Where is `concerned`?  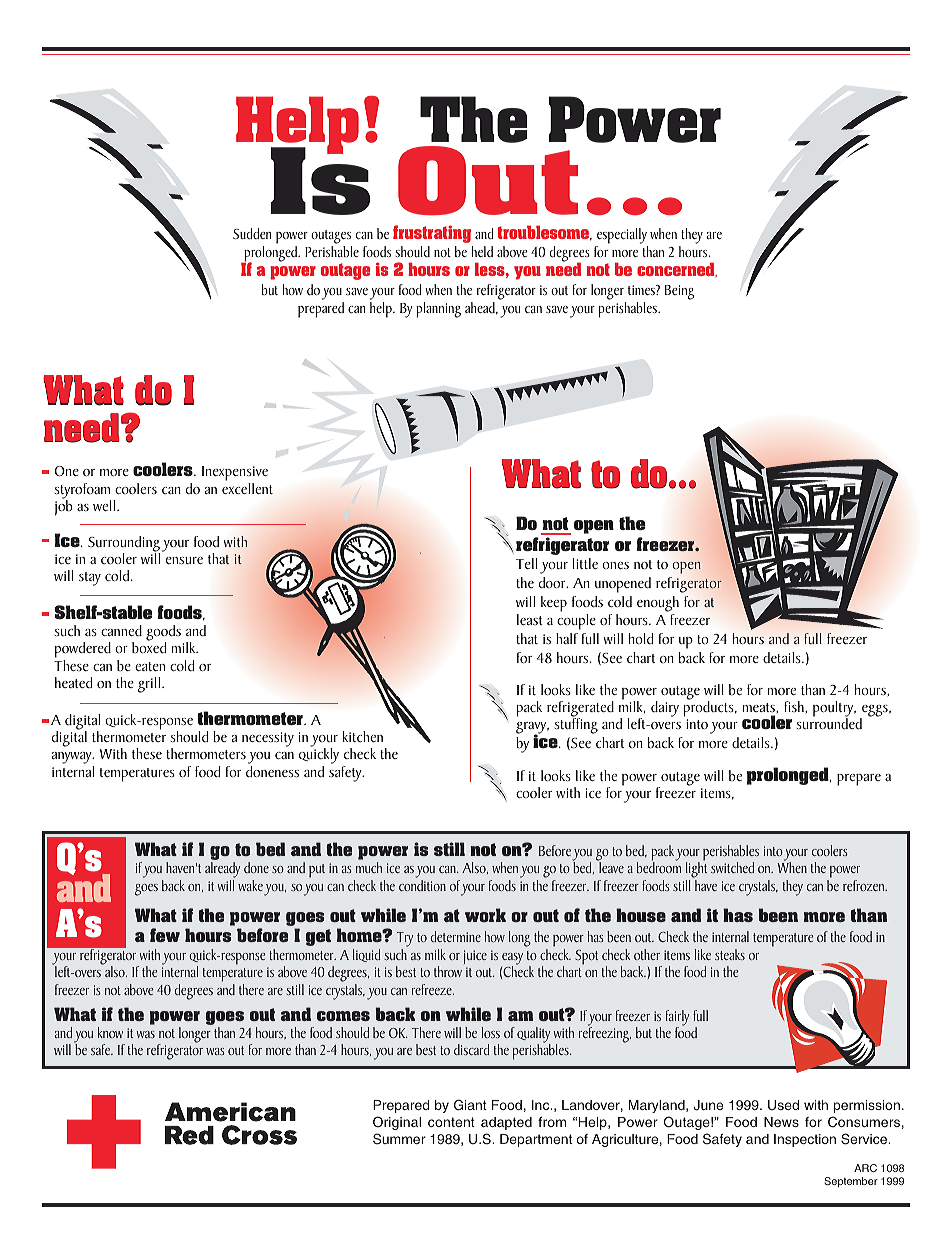 concerned is located at coordinates (677, 269).
